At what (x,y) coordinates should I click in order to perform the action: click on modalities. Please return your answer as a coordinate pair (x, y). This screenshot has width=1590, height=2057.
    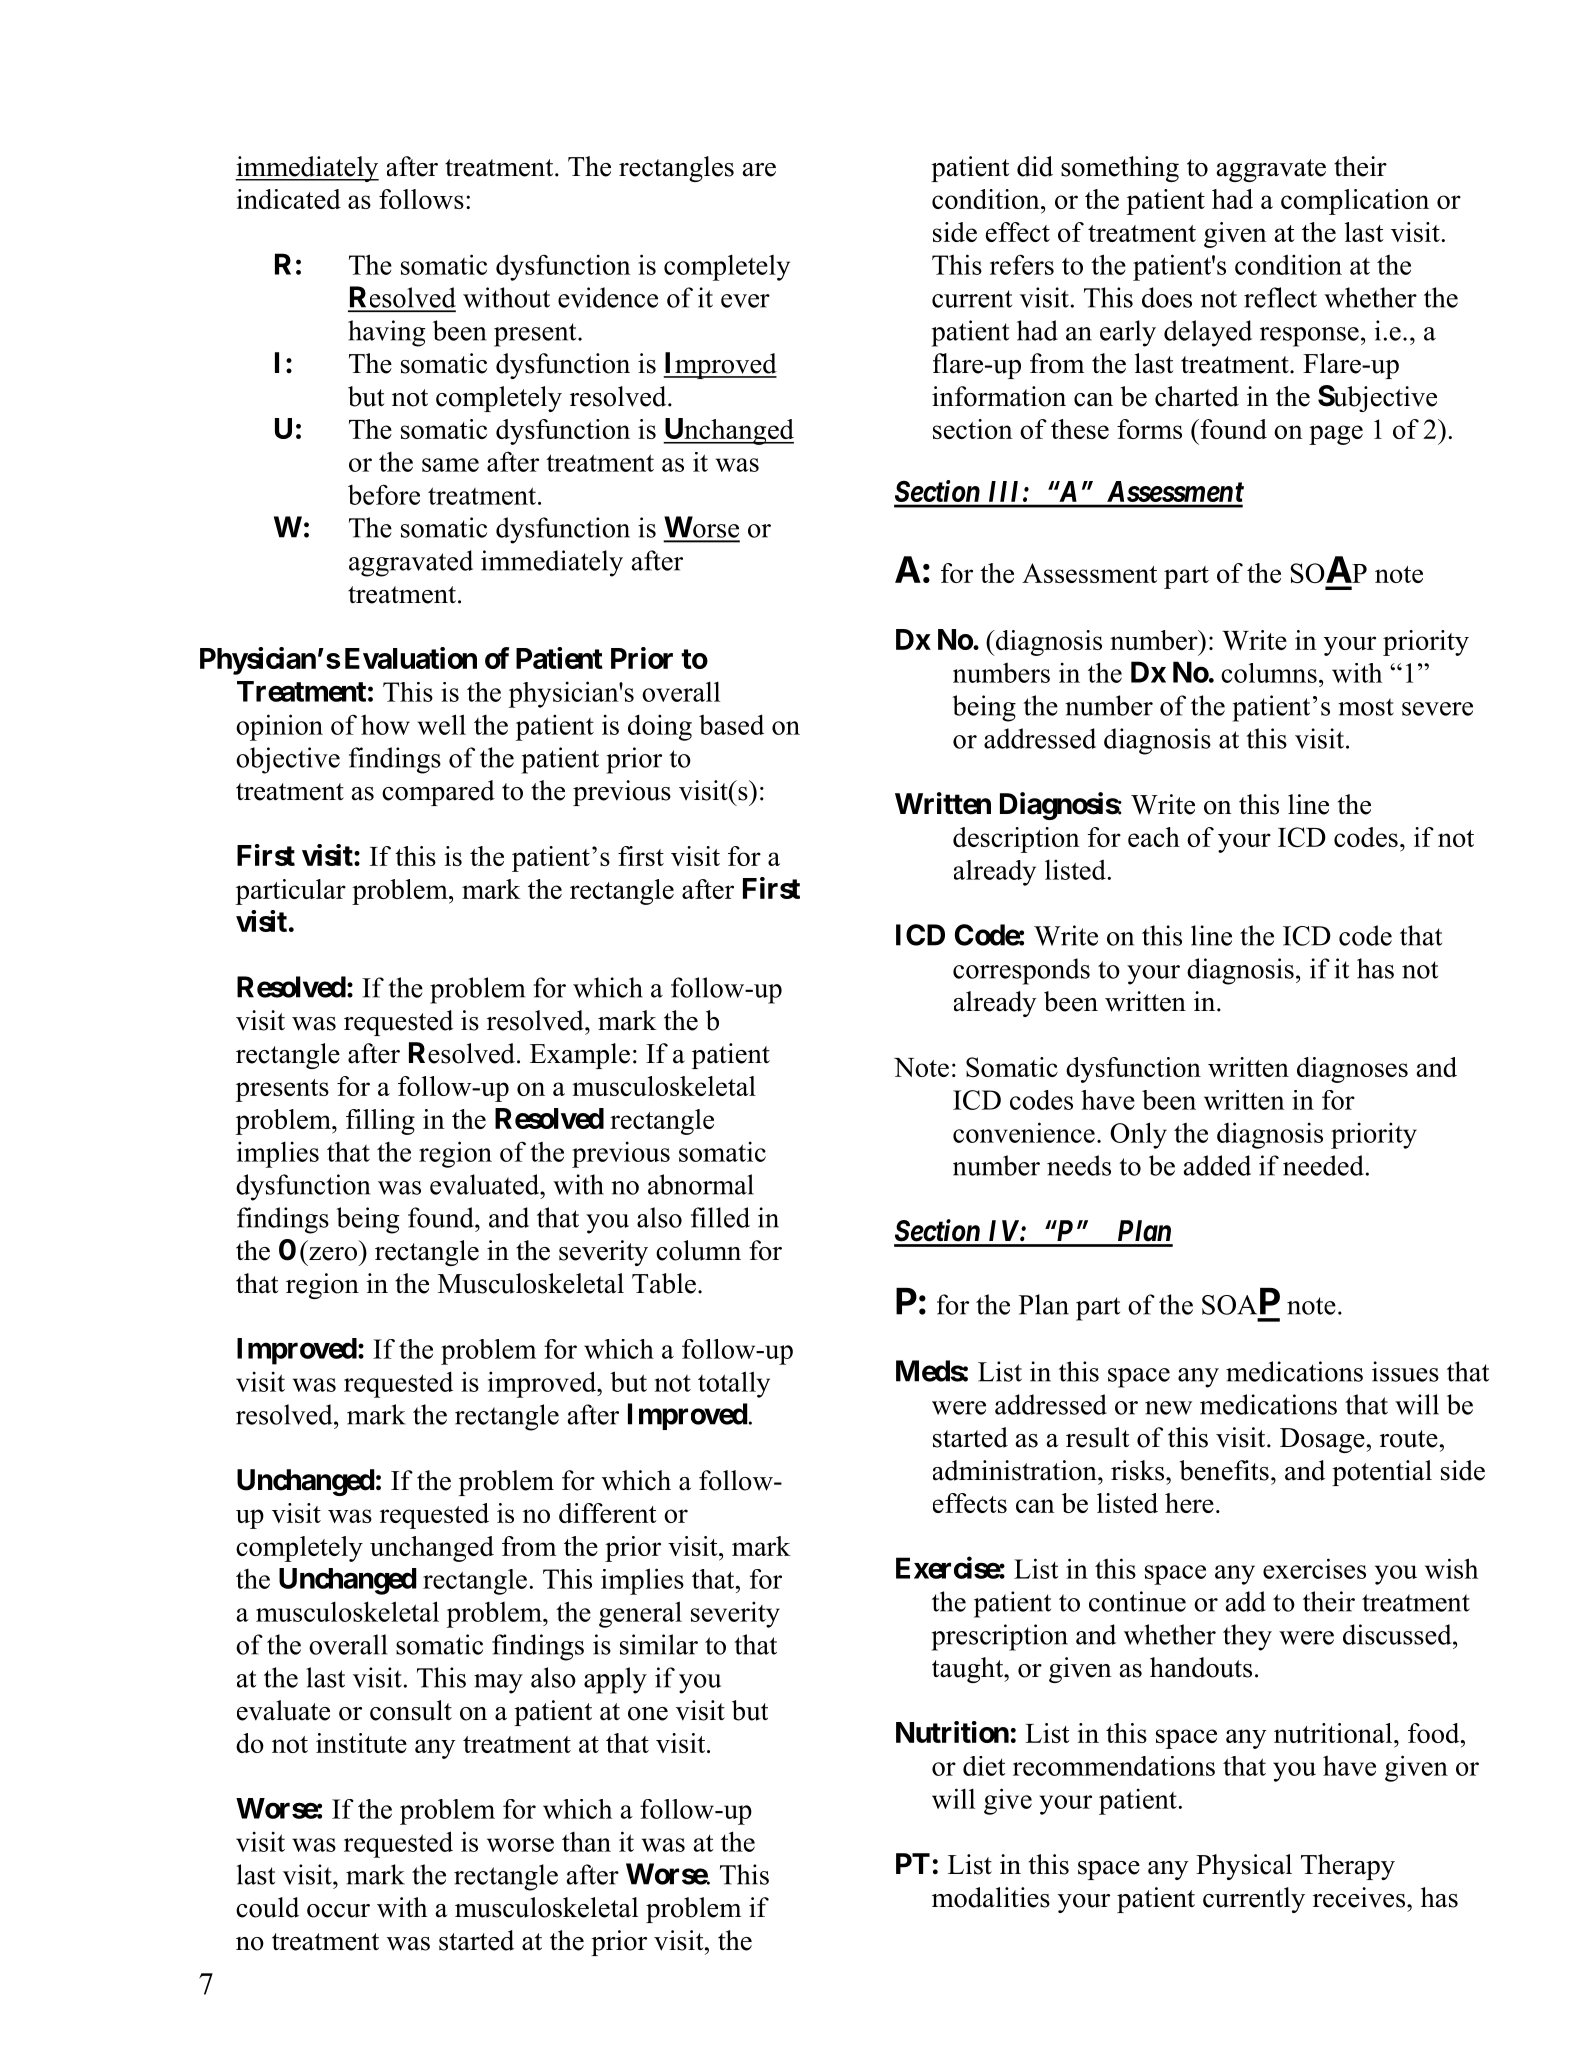
    Looking at the image, I should click on (991, 1897).
